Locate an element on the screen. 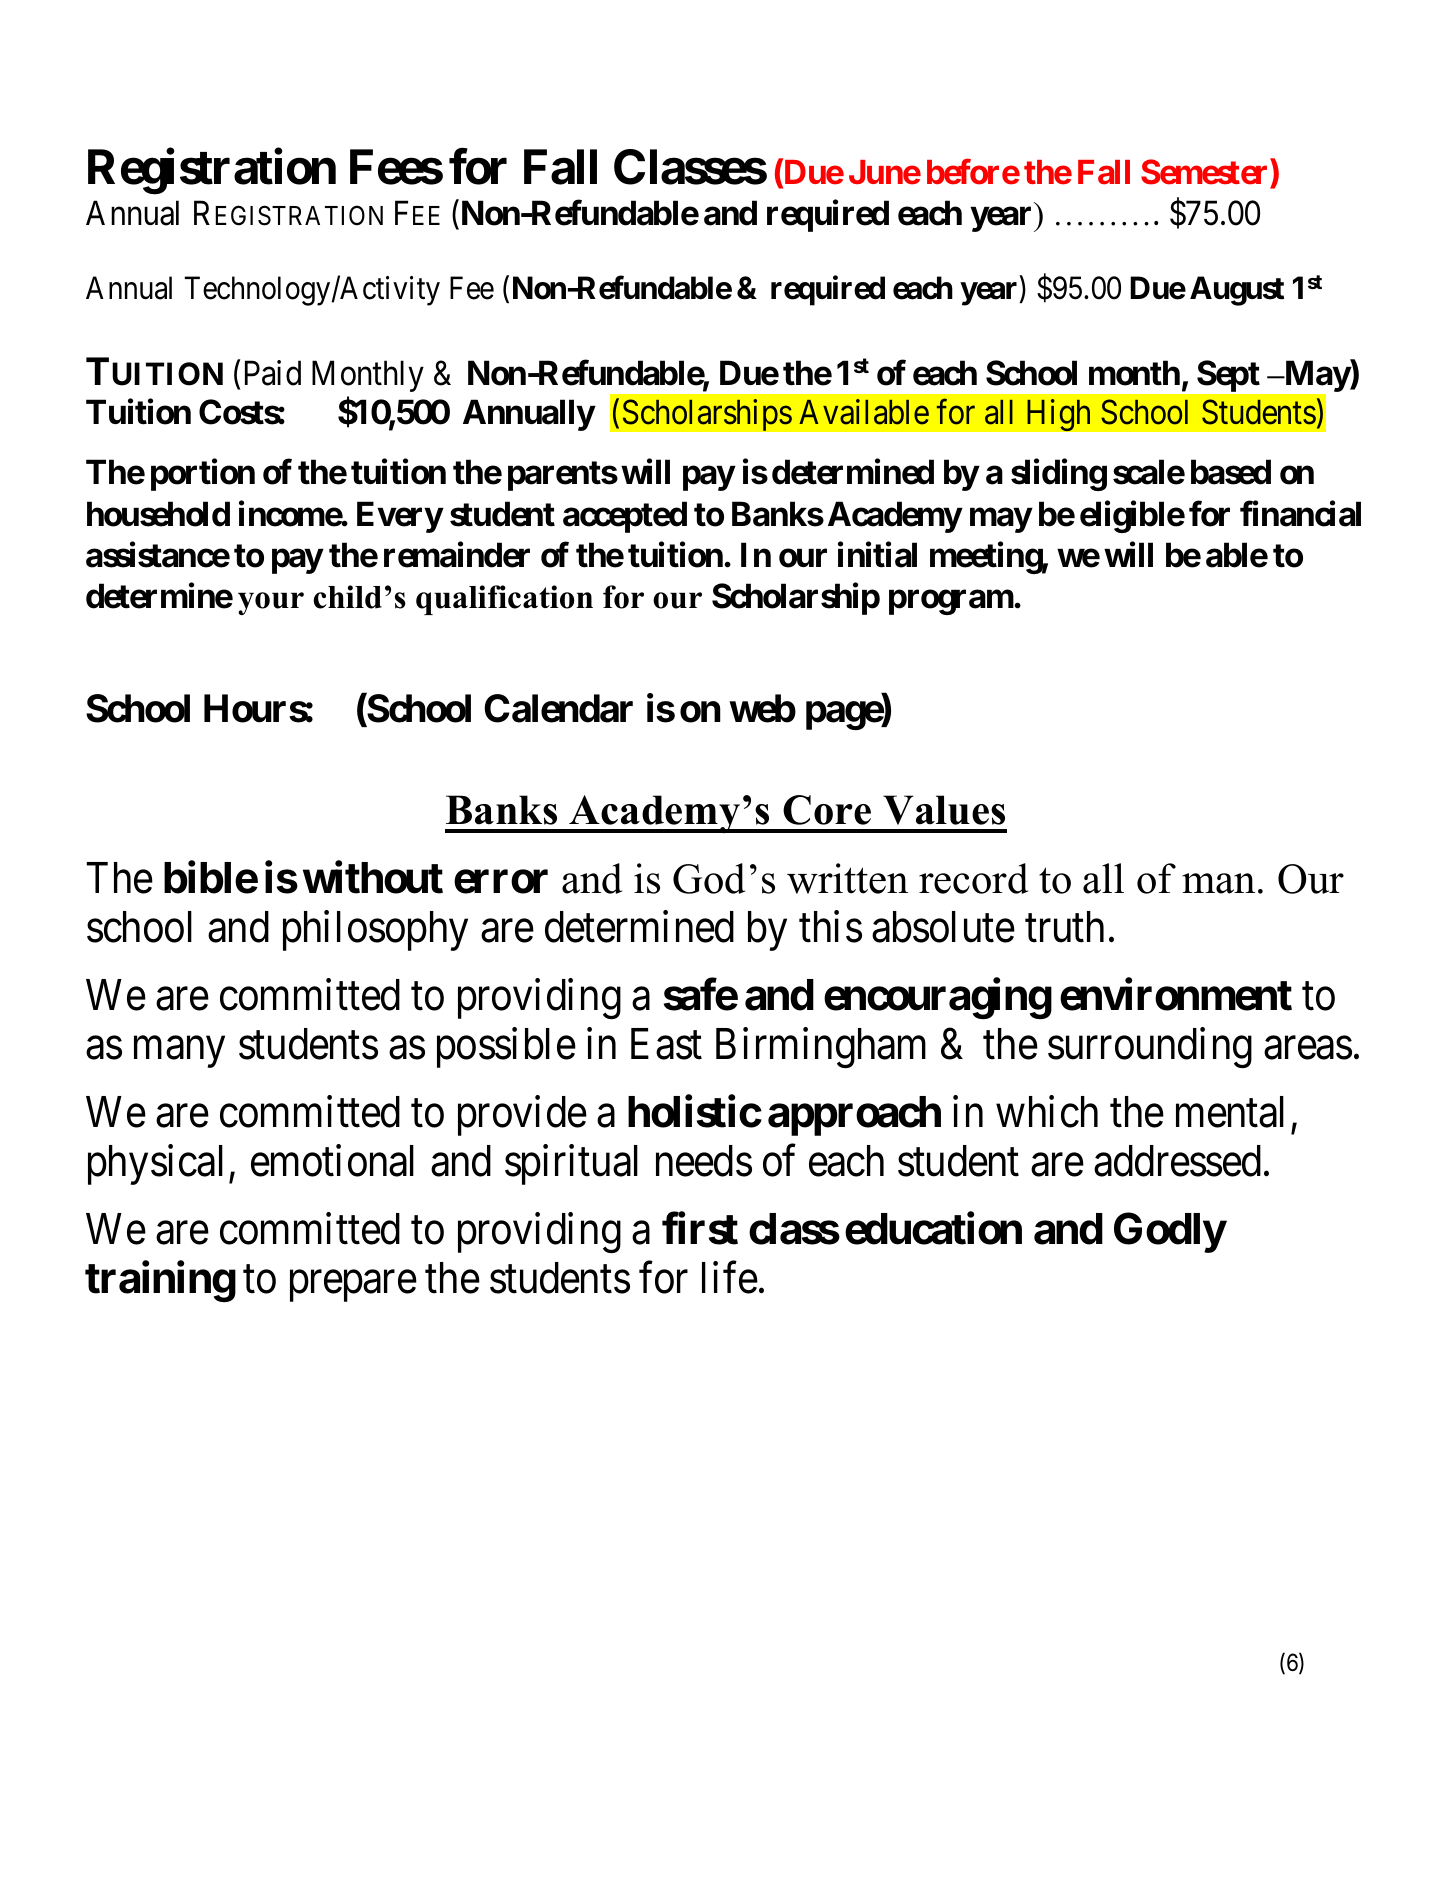  your is located at coordinates (271, 603).
